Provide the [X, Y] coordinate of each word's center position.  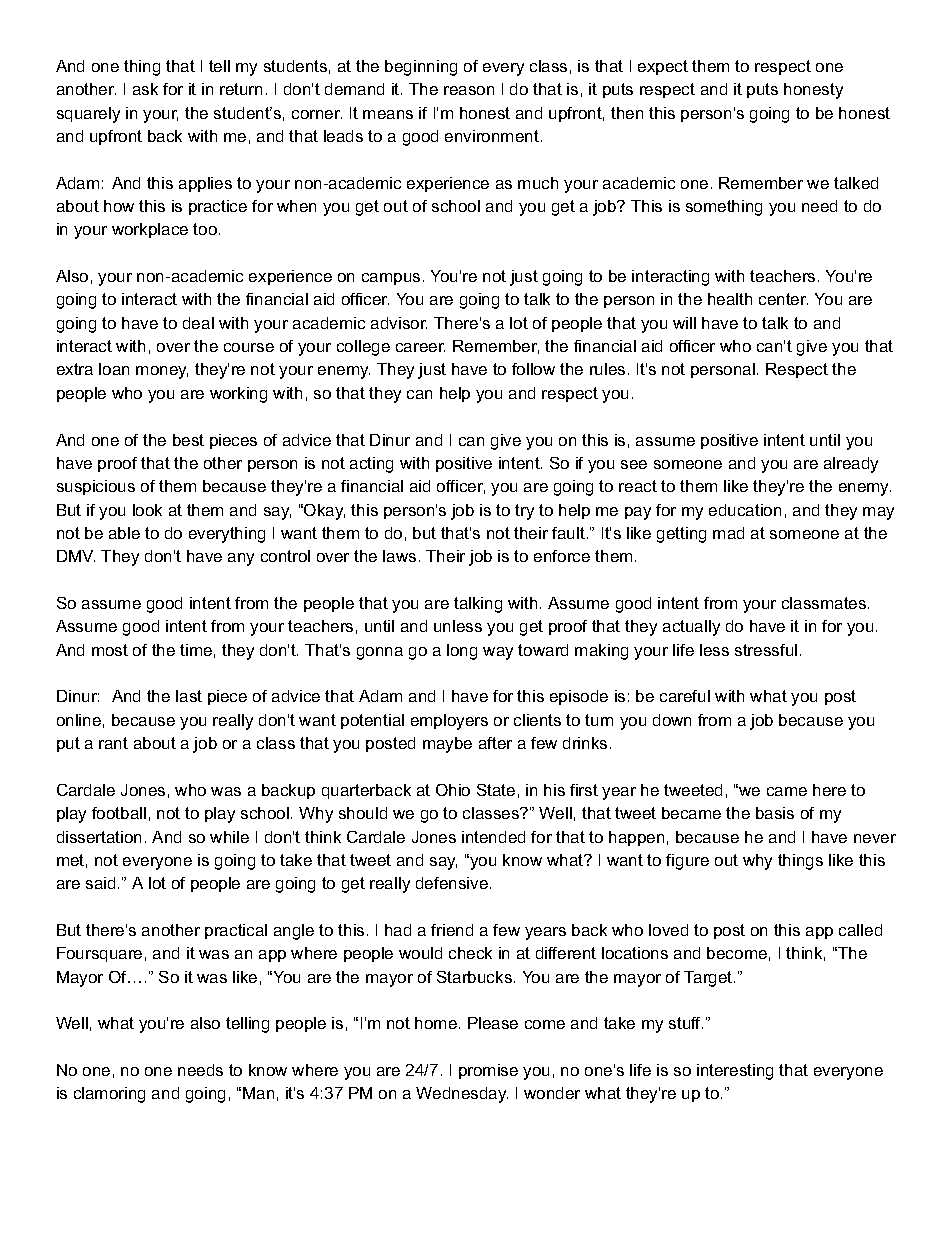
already [851, 465]
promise [488, 1071]
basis [775, 813]
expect [663, 67]
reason [469, 90]
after [495, 743]
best [188, 440]
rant [113, 743]
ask [145, 89]
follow [533, 369]
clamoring [109, 1095]
